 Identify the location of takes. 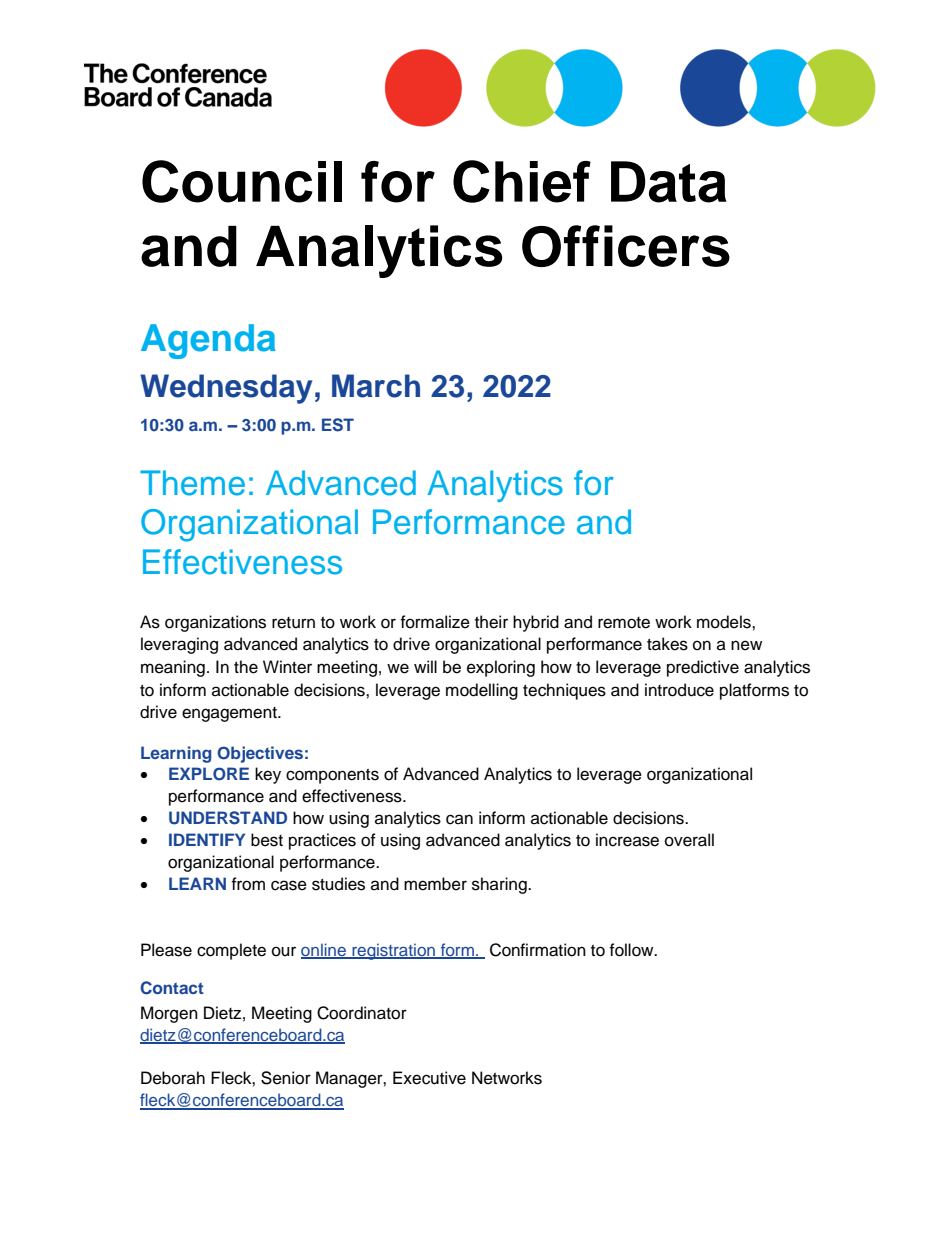
(667, 644).
